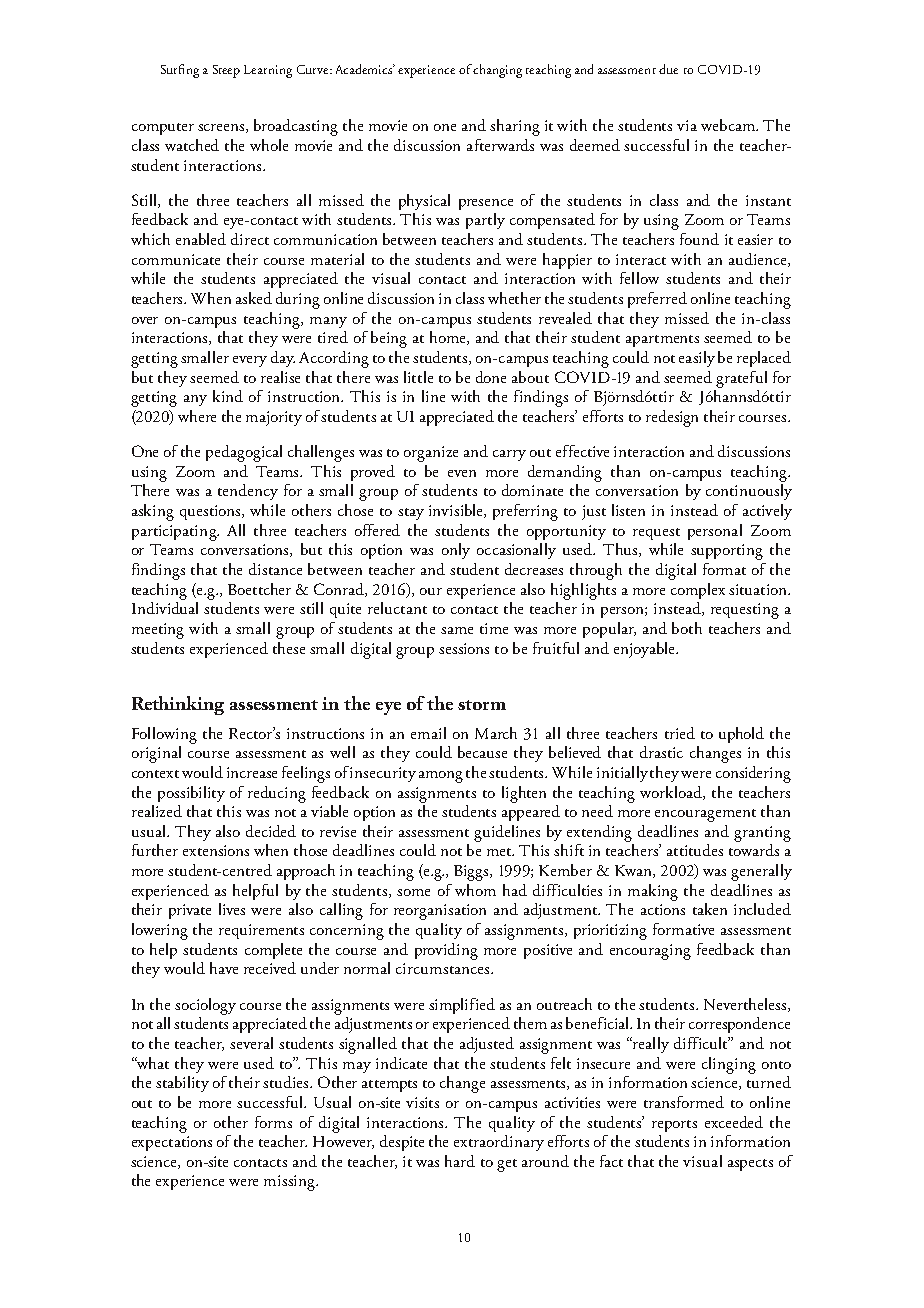  I want to click on hard, so click(460, 1161).
